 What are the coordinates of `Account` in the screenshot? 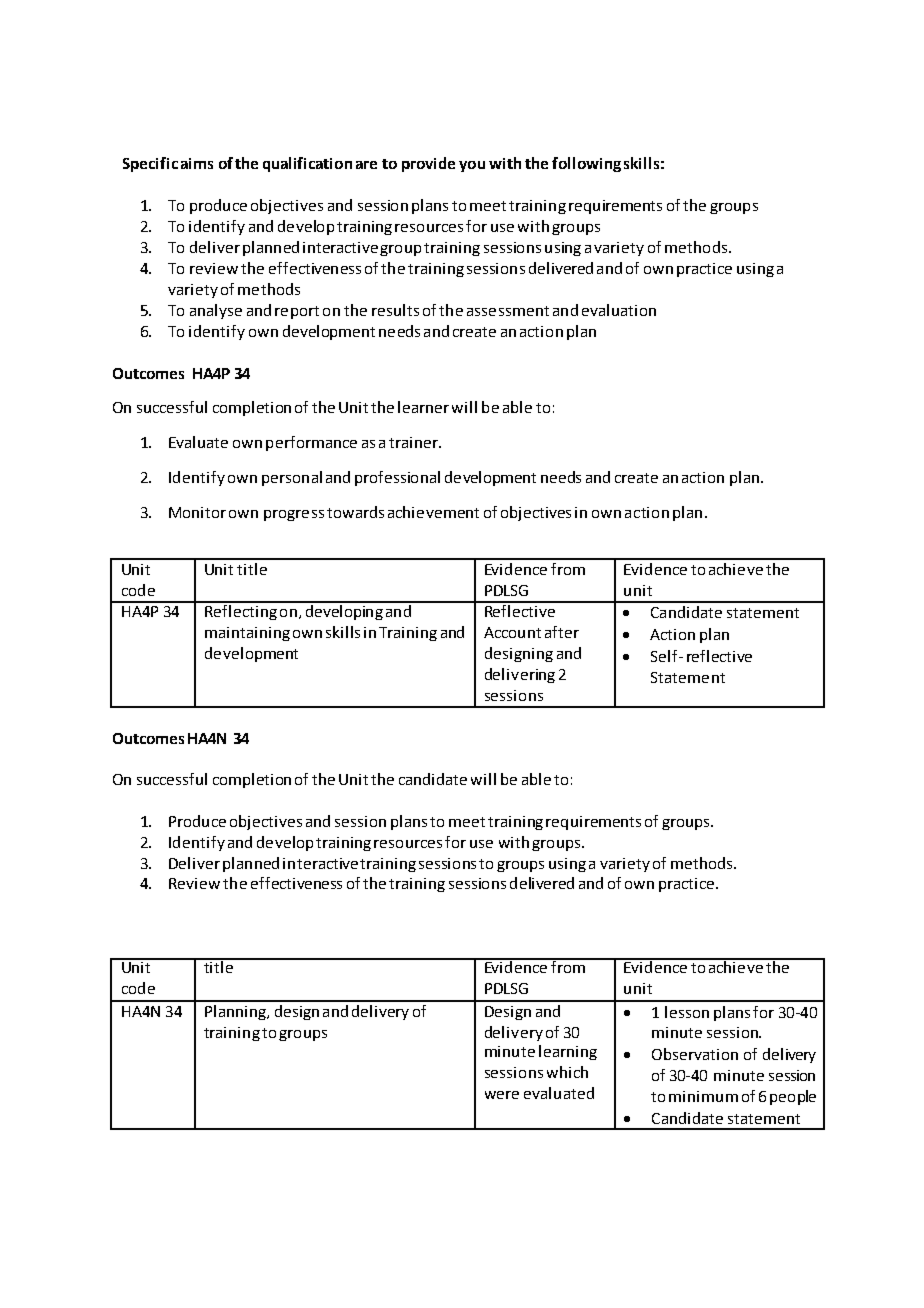 It's located at (512, 632).
